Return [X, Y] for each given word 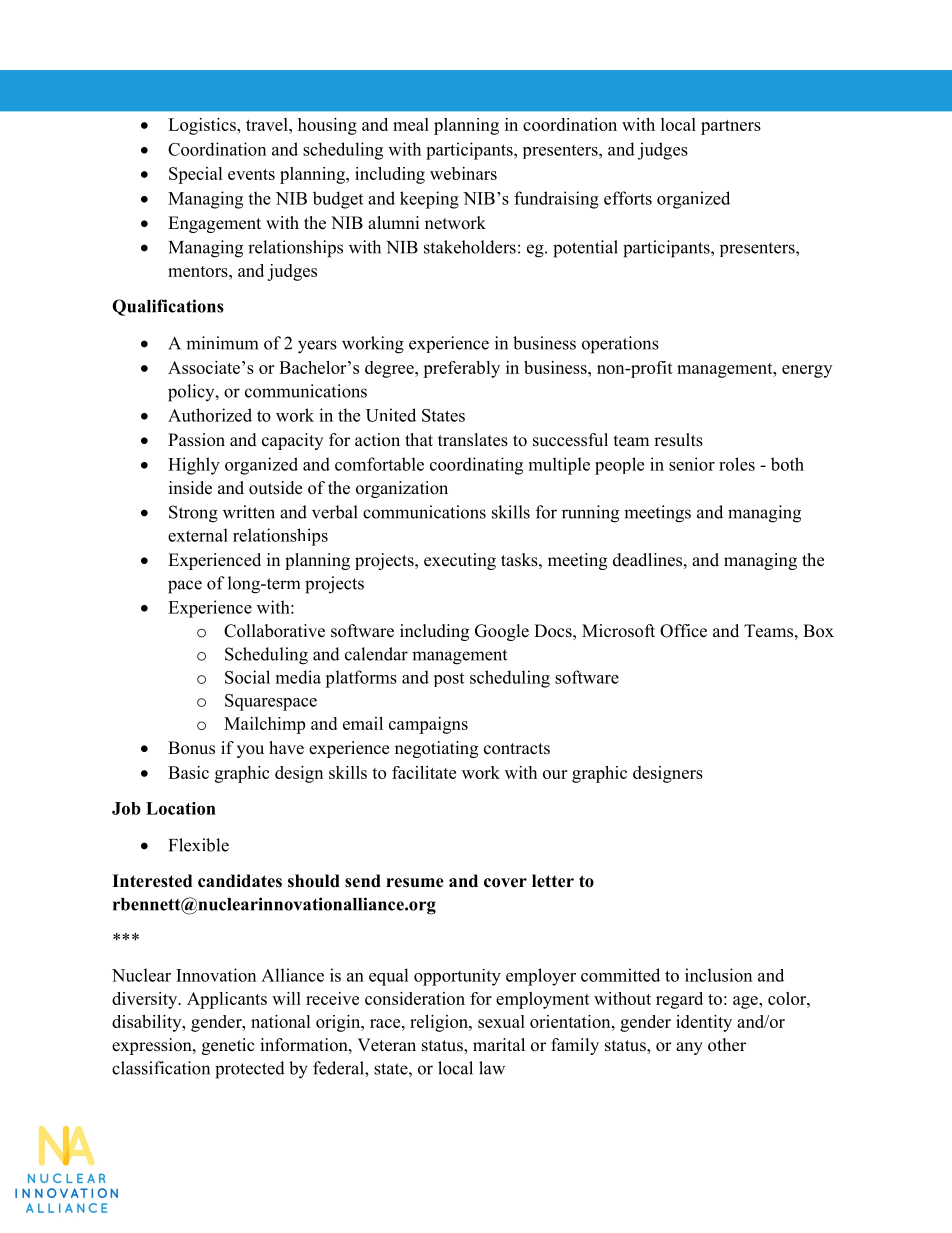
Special [196, 175]
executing [460, 561]
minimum [222, 343]
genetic [228, 1046]
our [555, 774]
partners [731, 127]
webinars [463, 173]
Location [181, 808]
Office [683, 631]
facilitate [424, 772]
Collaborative [274, 631]
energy [807, 371]
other [727, 1045]
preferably [461, 369]
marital [499, 1044]
